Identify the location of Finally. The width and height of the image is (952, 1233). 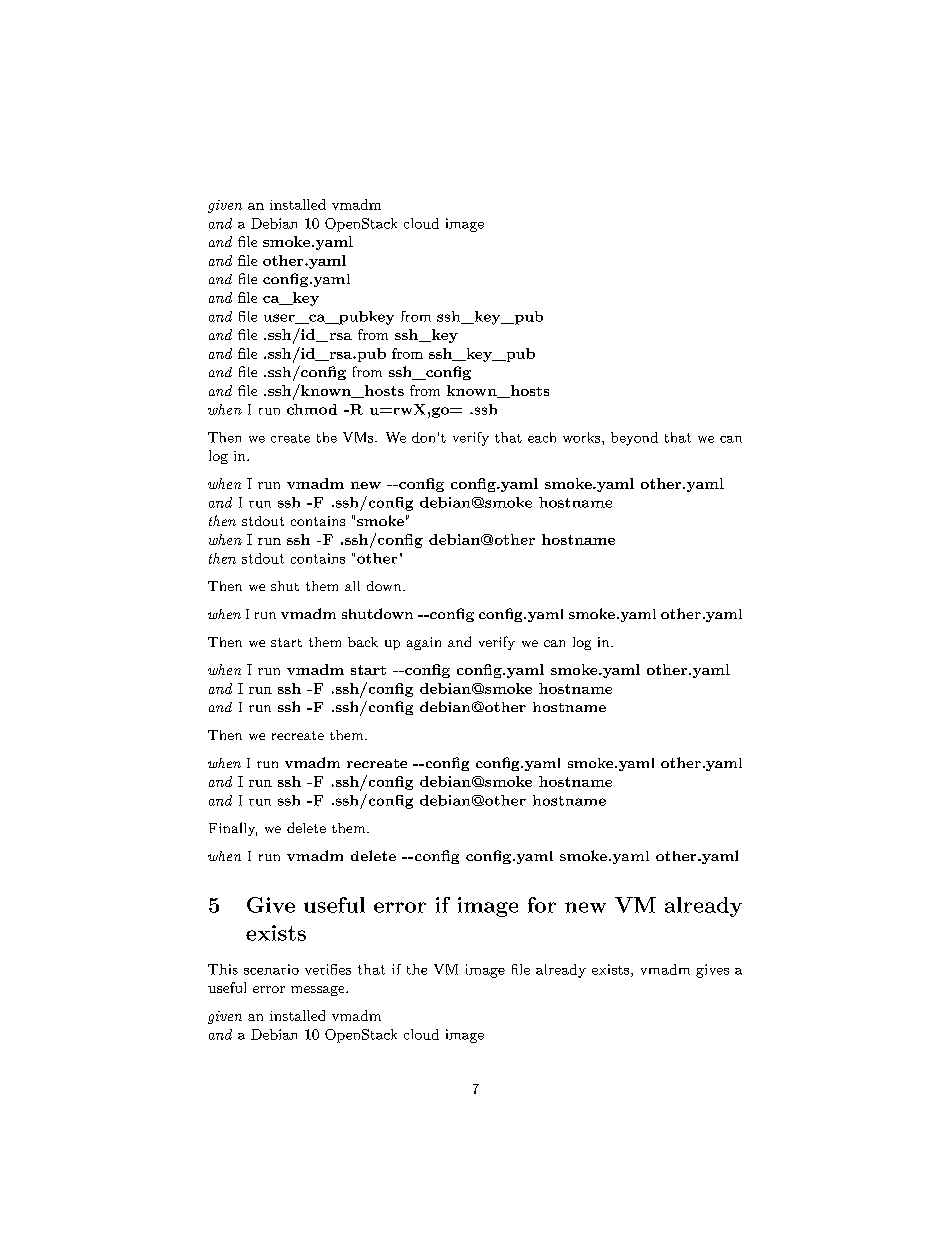
(233, 829).
